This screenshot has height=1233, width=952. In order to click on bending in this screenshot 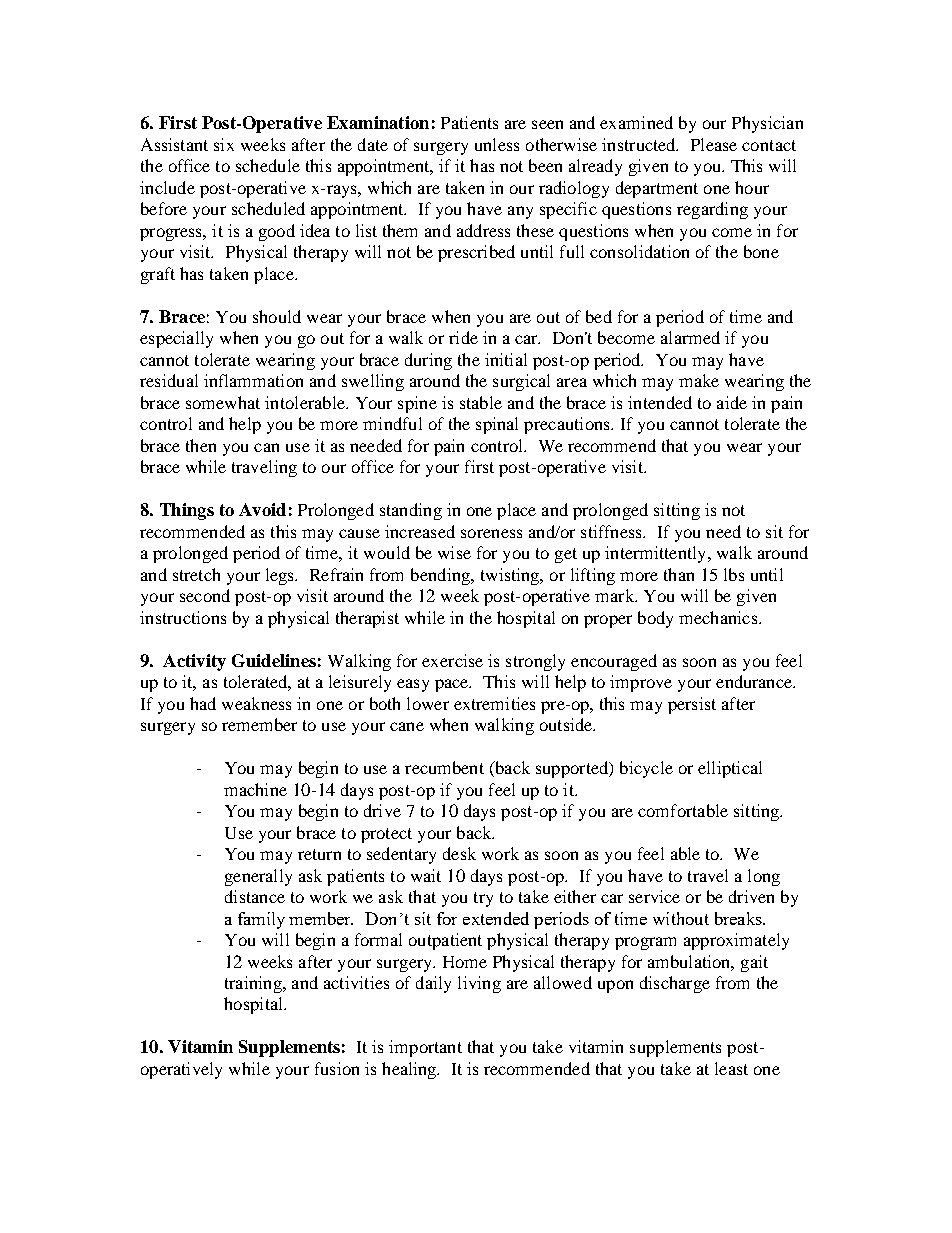, I will do `click(441, 576)`.
